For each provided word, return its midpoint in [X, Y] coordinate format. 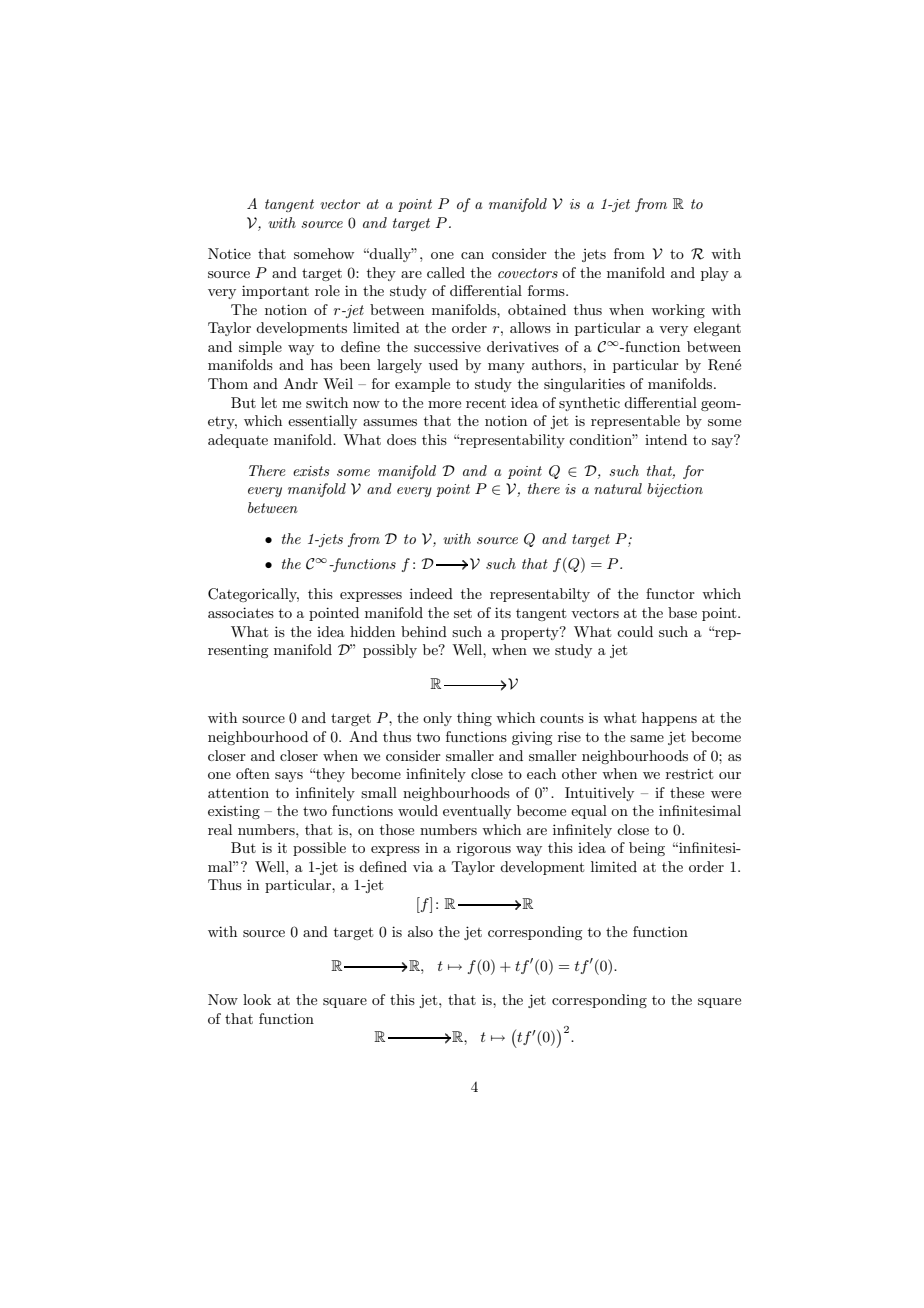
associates [241, 612]
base [682, 612]
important [275, 292]
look [257, 999]
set [463, 613]
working [678, 311]
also [420, 931]
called [446, 272]
